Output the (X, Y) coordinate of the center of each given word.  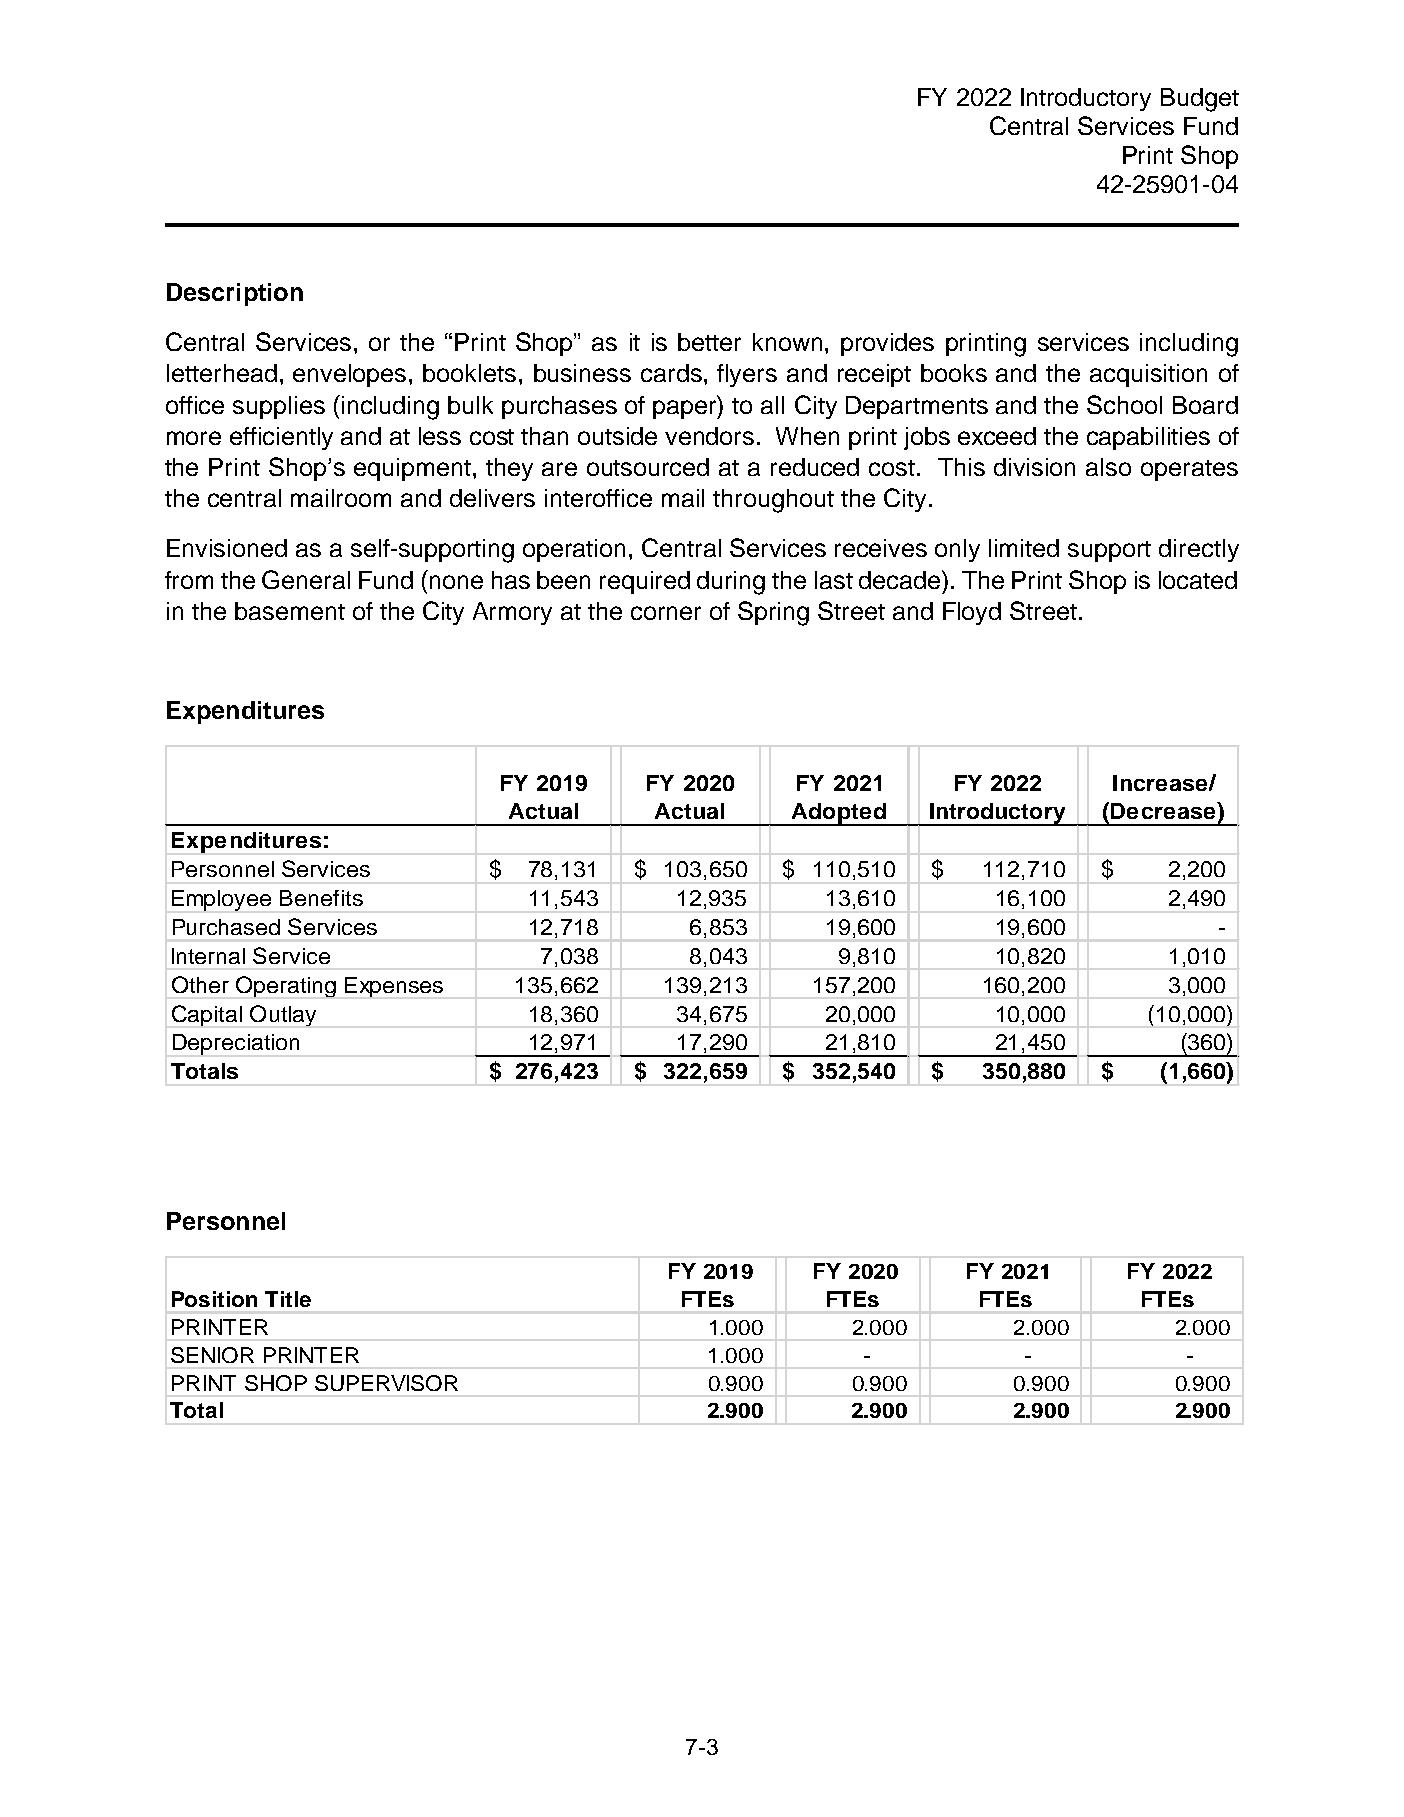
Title (288, 1299)
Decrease (1164, 810)
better (709, 342)
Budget (1200, 100)
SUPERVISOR (386, 1383)
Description (235, 294)
